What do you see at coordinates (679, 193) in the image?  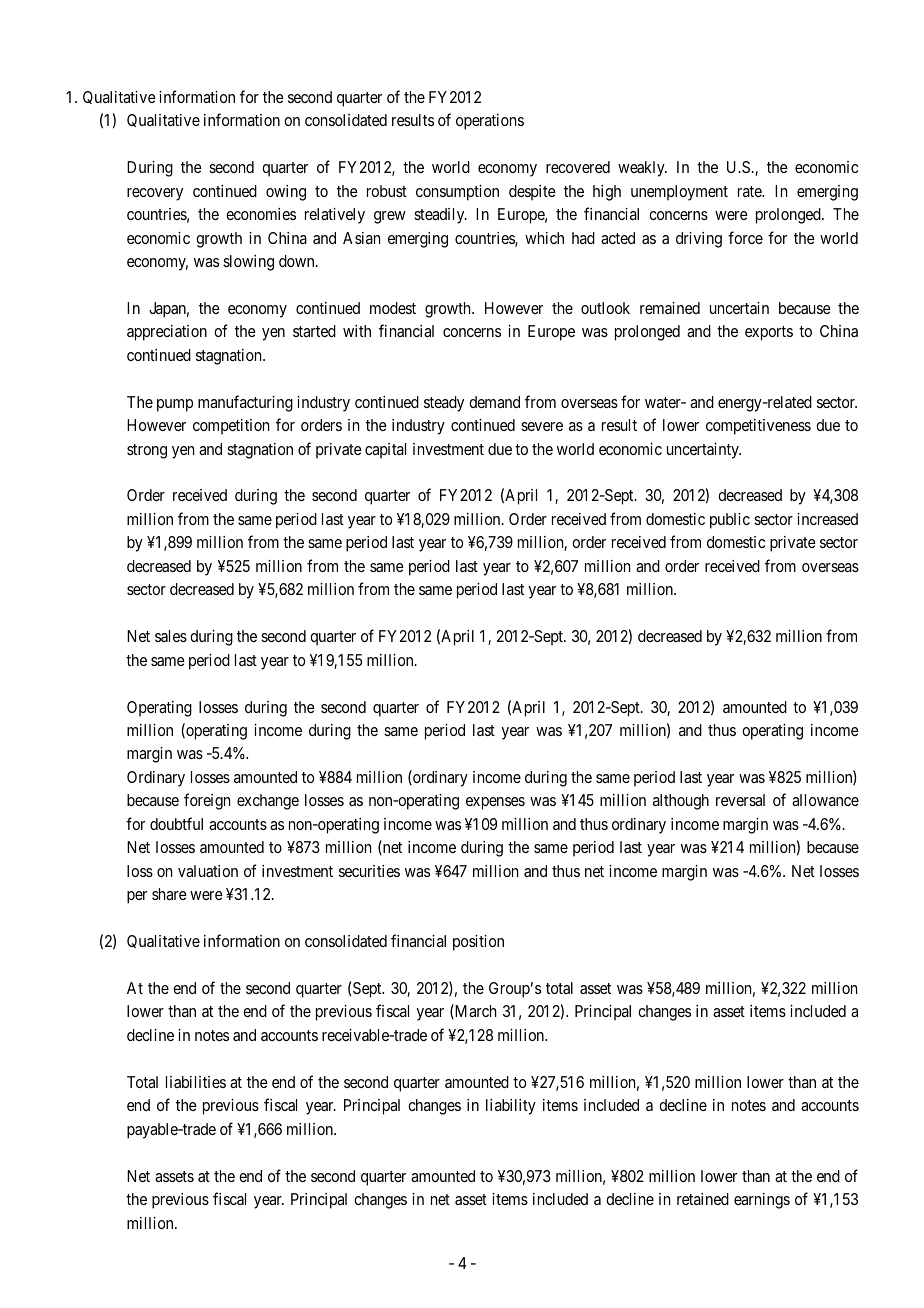 I see `unemployment` at bounding box center [679, 193].
